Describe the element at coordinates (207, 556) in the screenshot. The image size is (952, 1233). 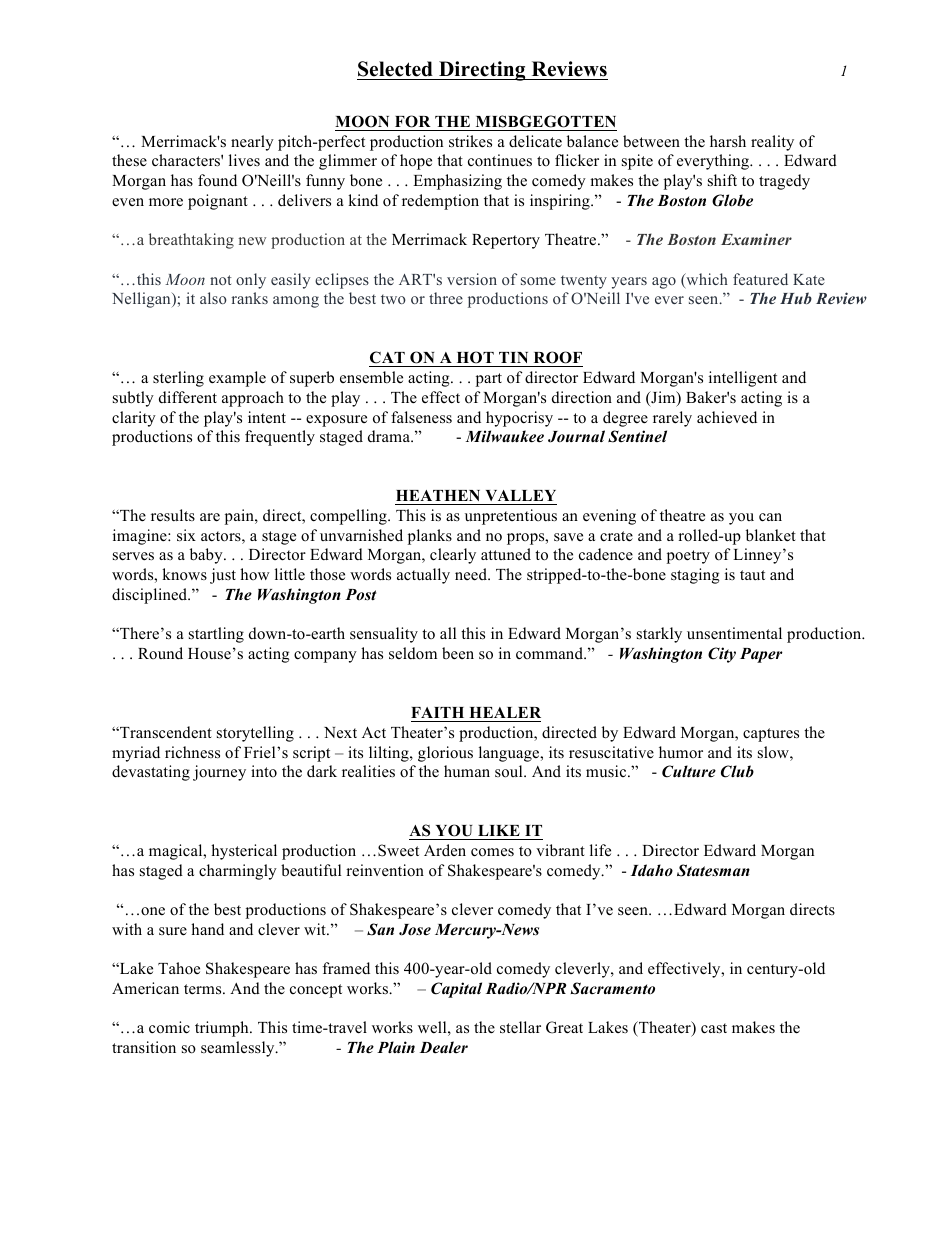
I see `baby` at that location.
